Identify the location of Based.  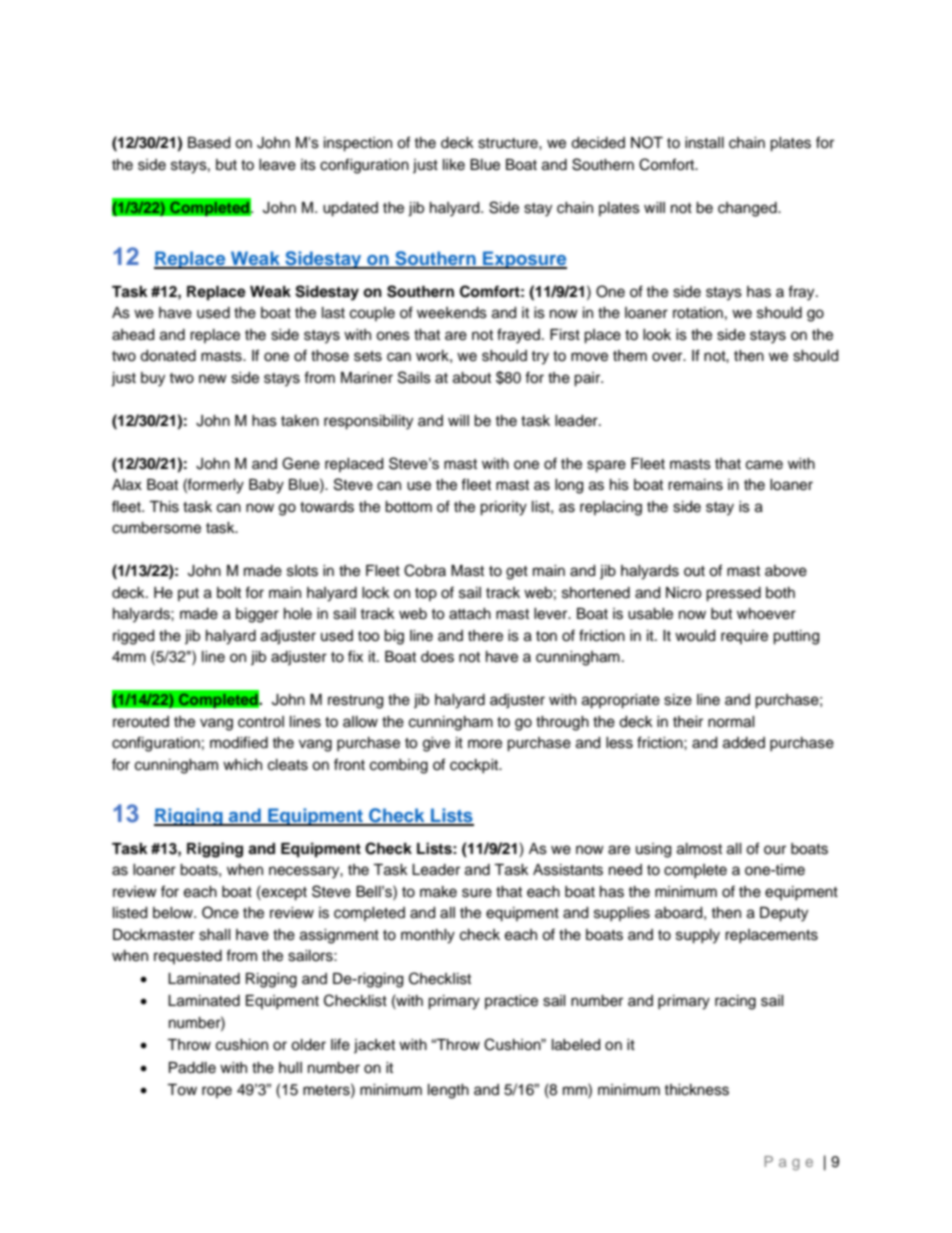
(209, 143).
